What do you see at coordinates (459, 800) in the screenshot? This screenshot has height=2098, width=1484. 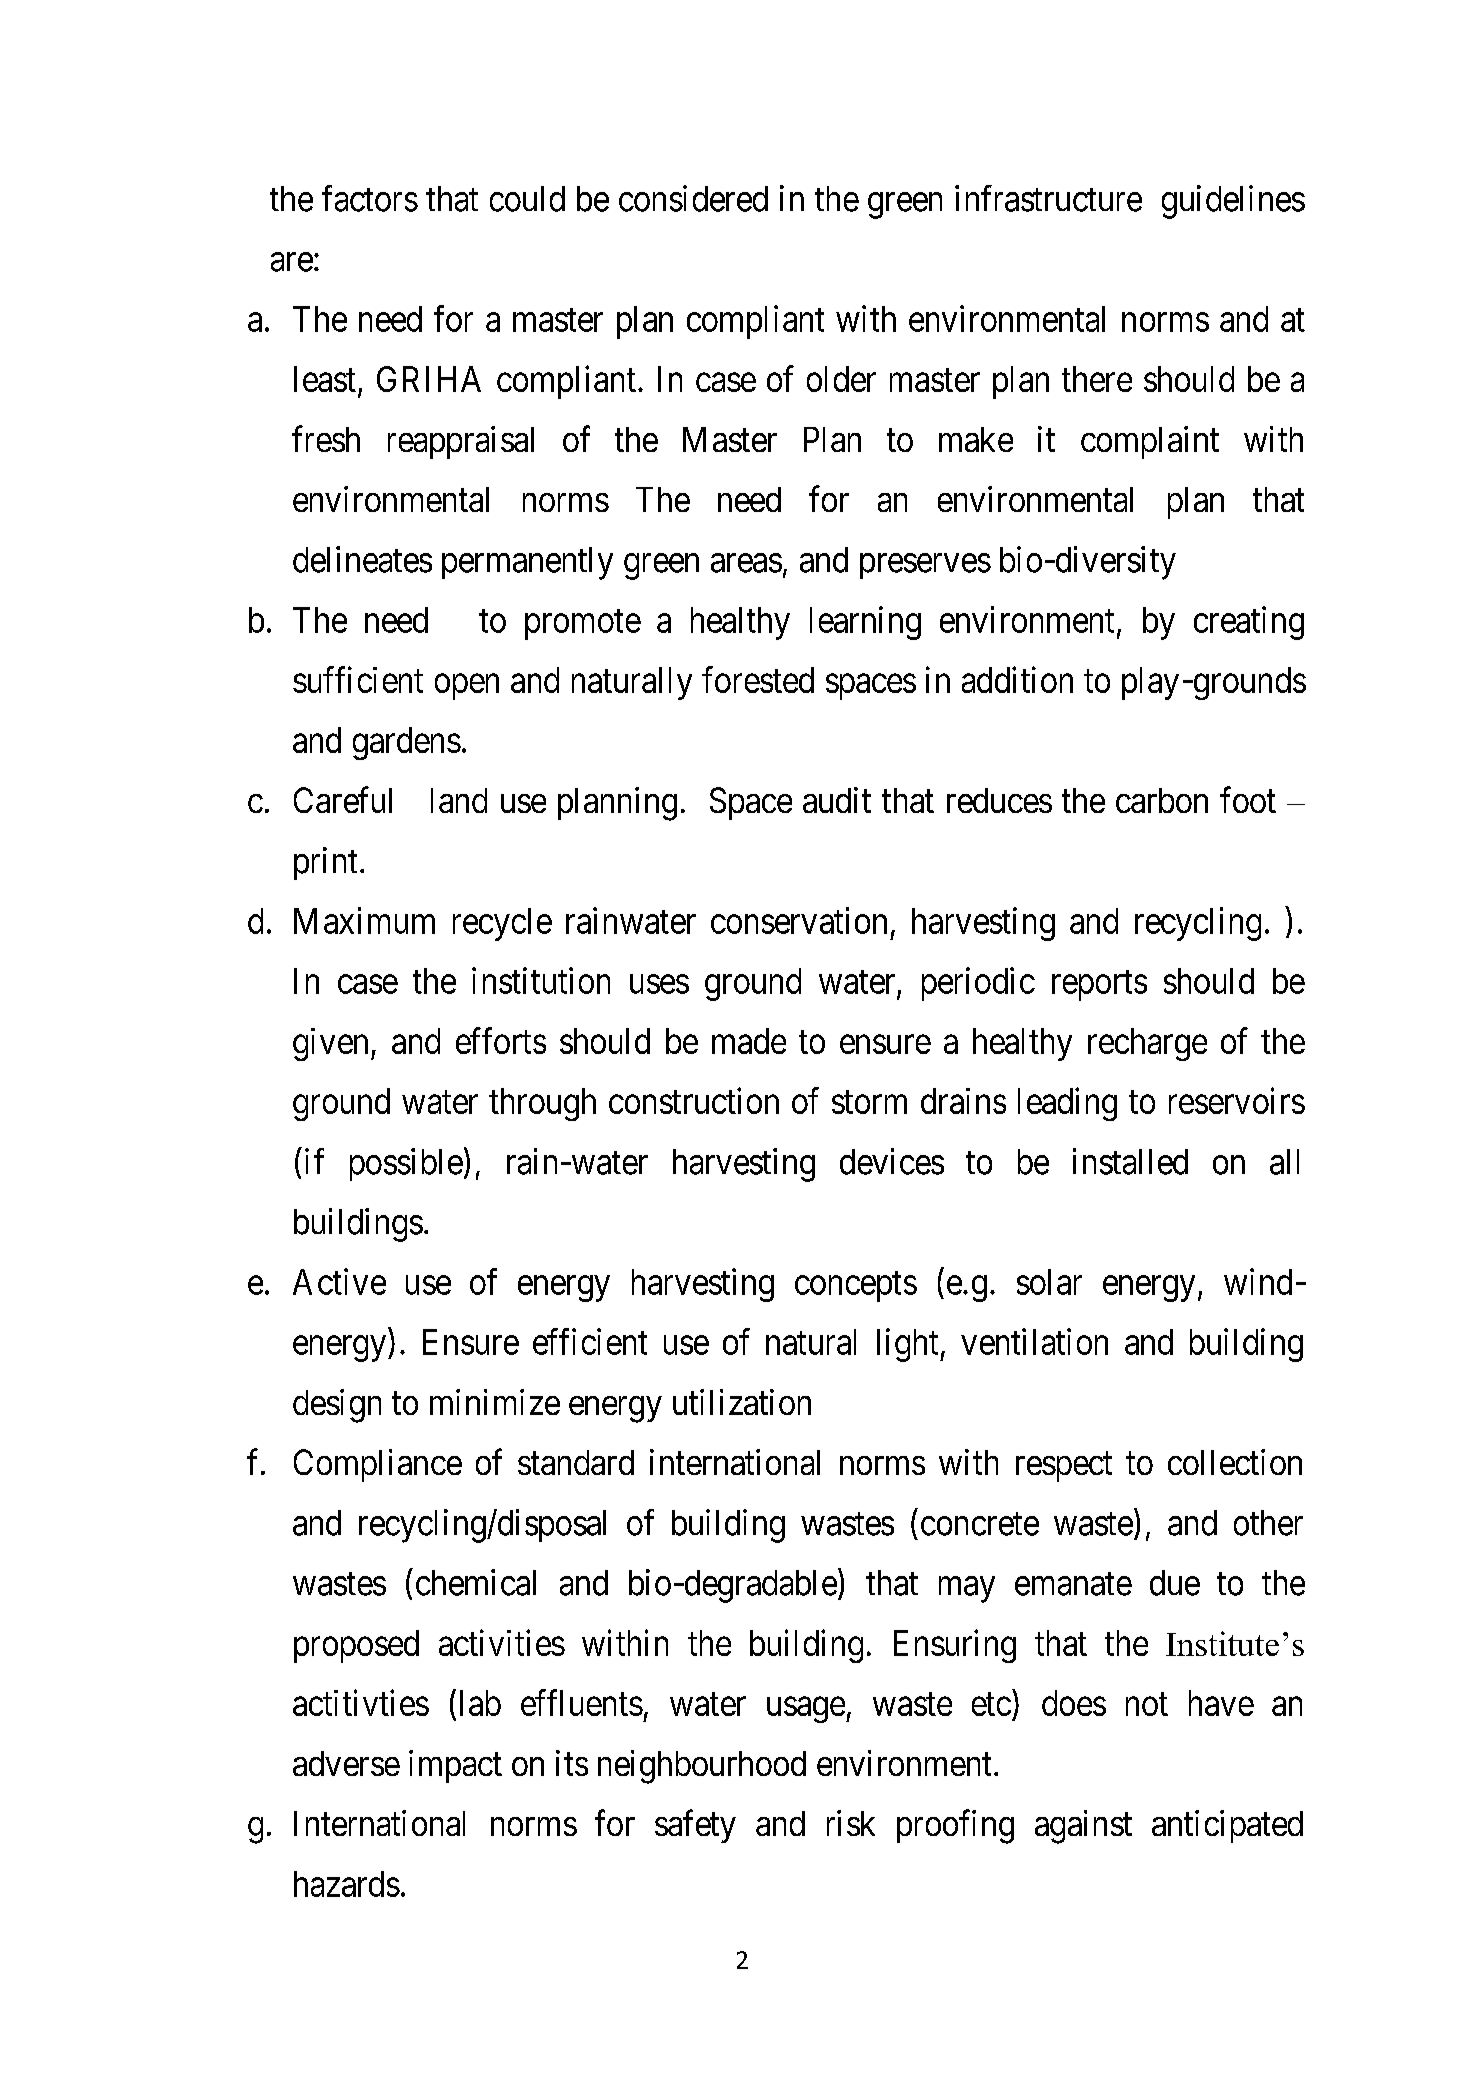 I see `land` at bounding box center [459, 800].
